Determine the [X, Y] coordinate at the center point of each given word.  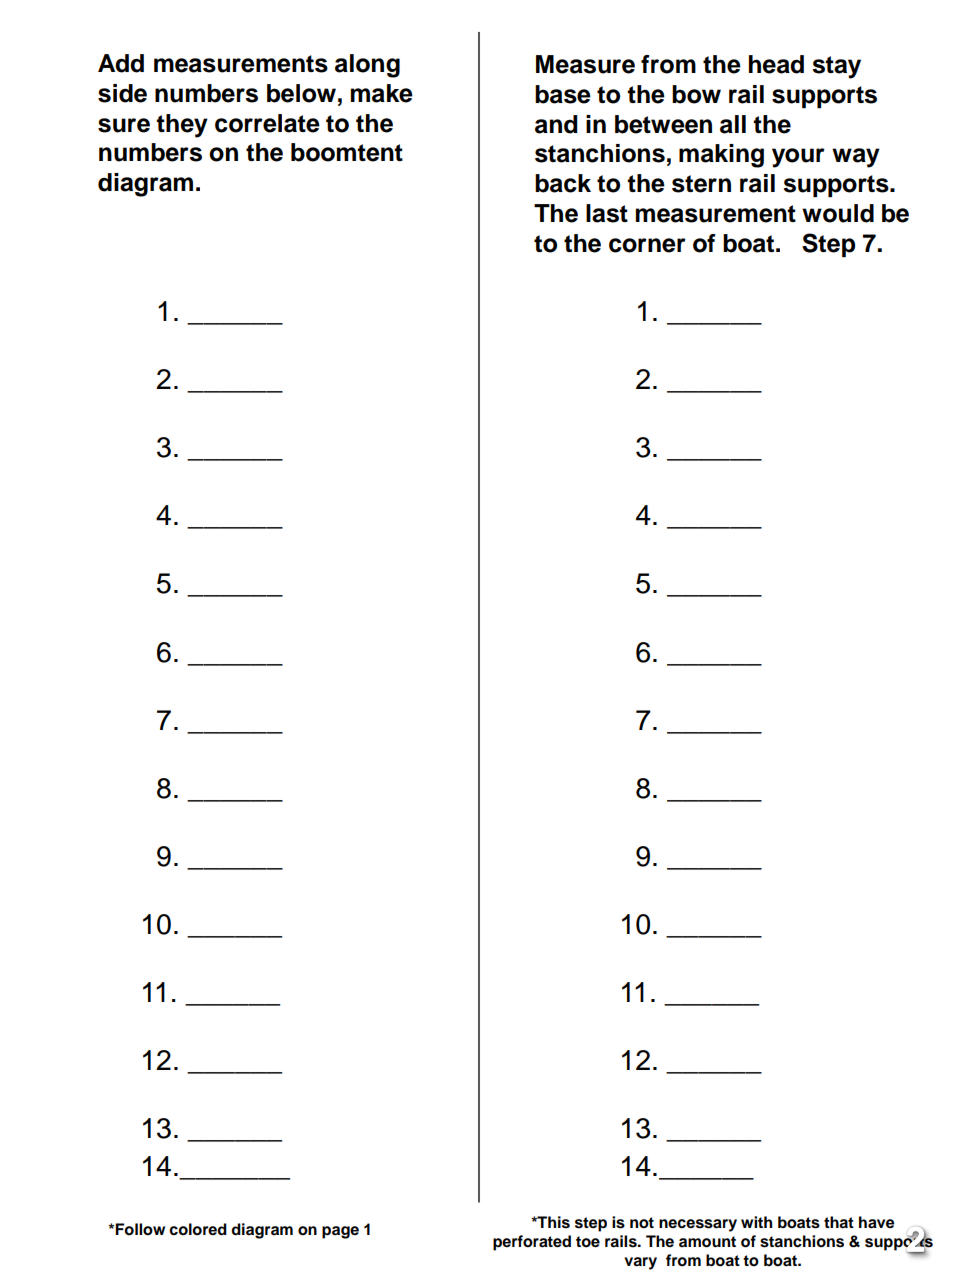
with [756, 1222]
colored [198, 1229]
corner [647, 245]
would [838, 213]
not [642, 1223]
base [563, 94]
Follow [140, 1229]
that [839, 1222]
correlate [267, 123]
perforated [532, 1243]
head [776, 64]
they [182, 126]
